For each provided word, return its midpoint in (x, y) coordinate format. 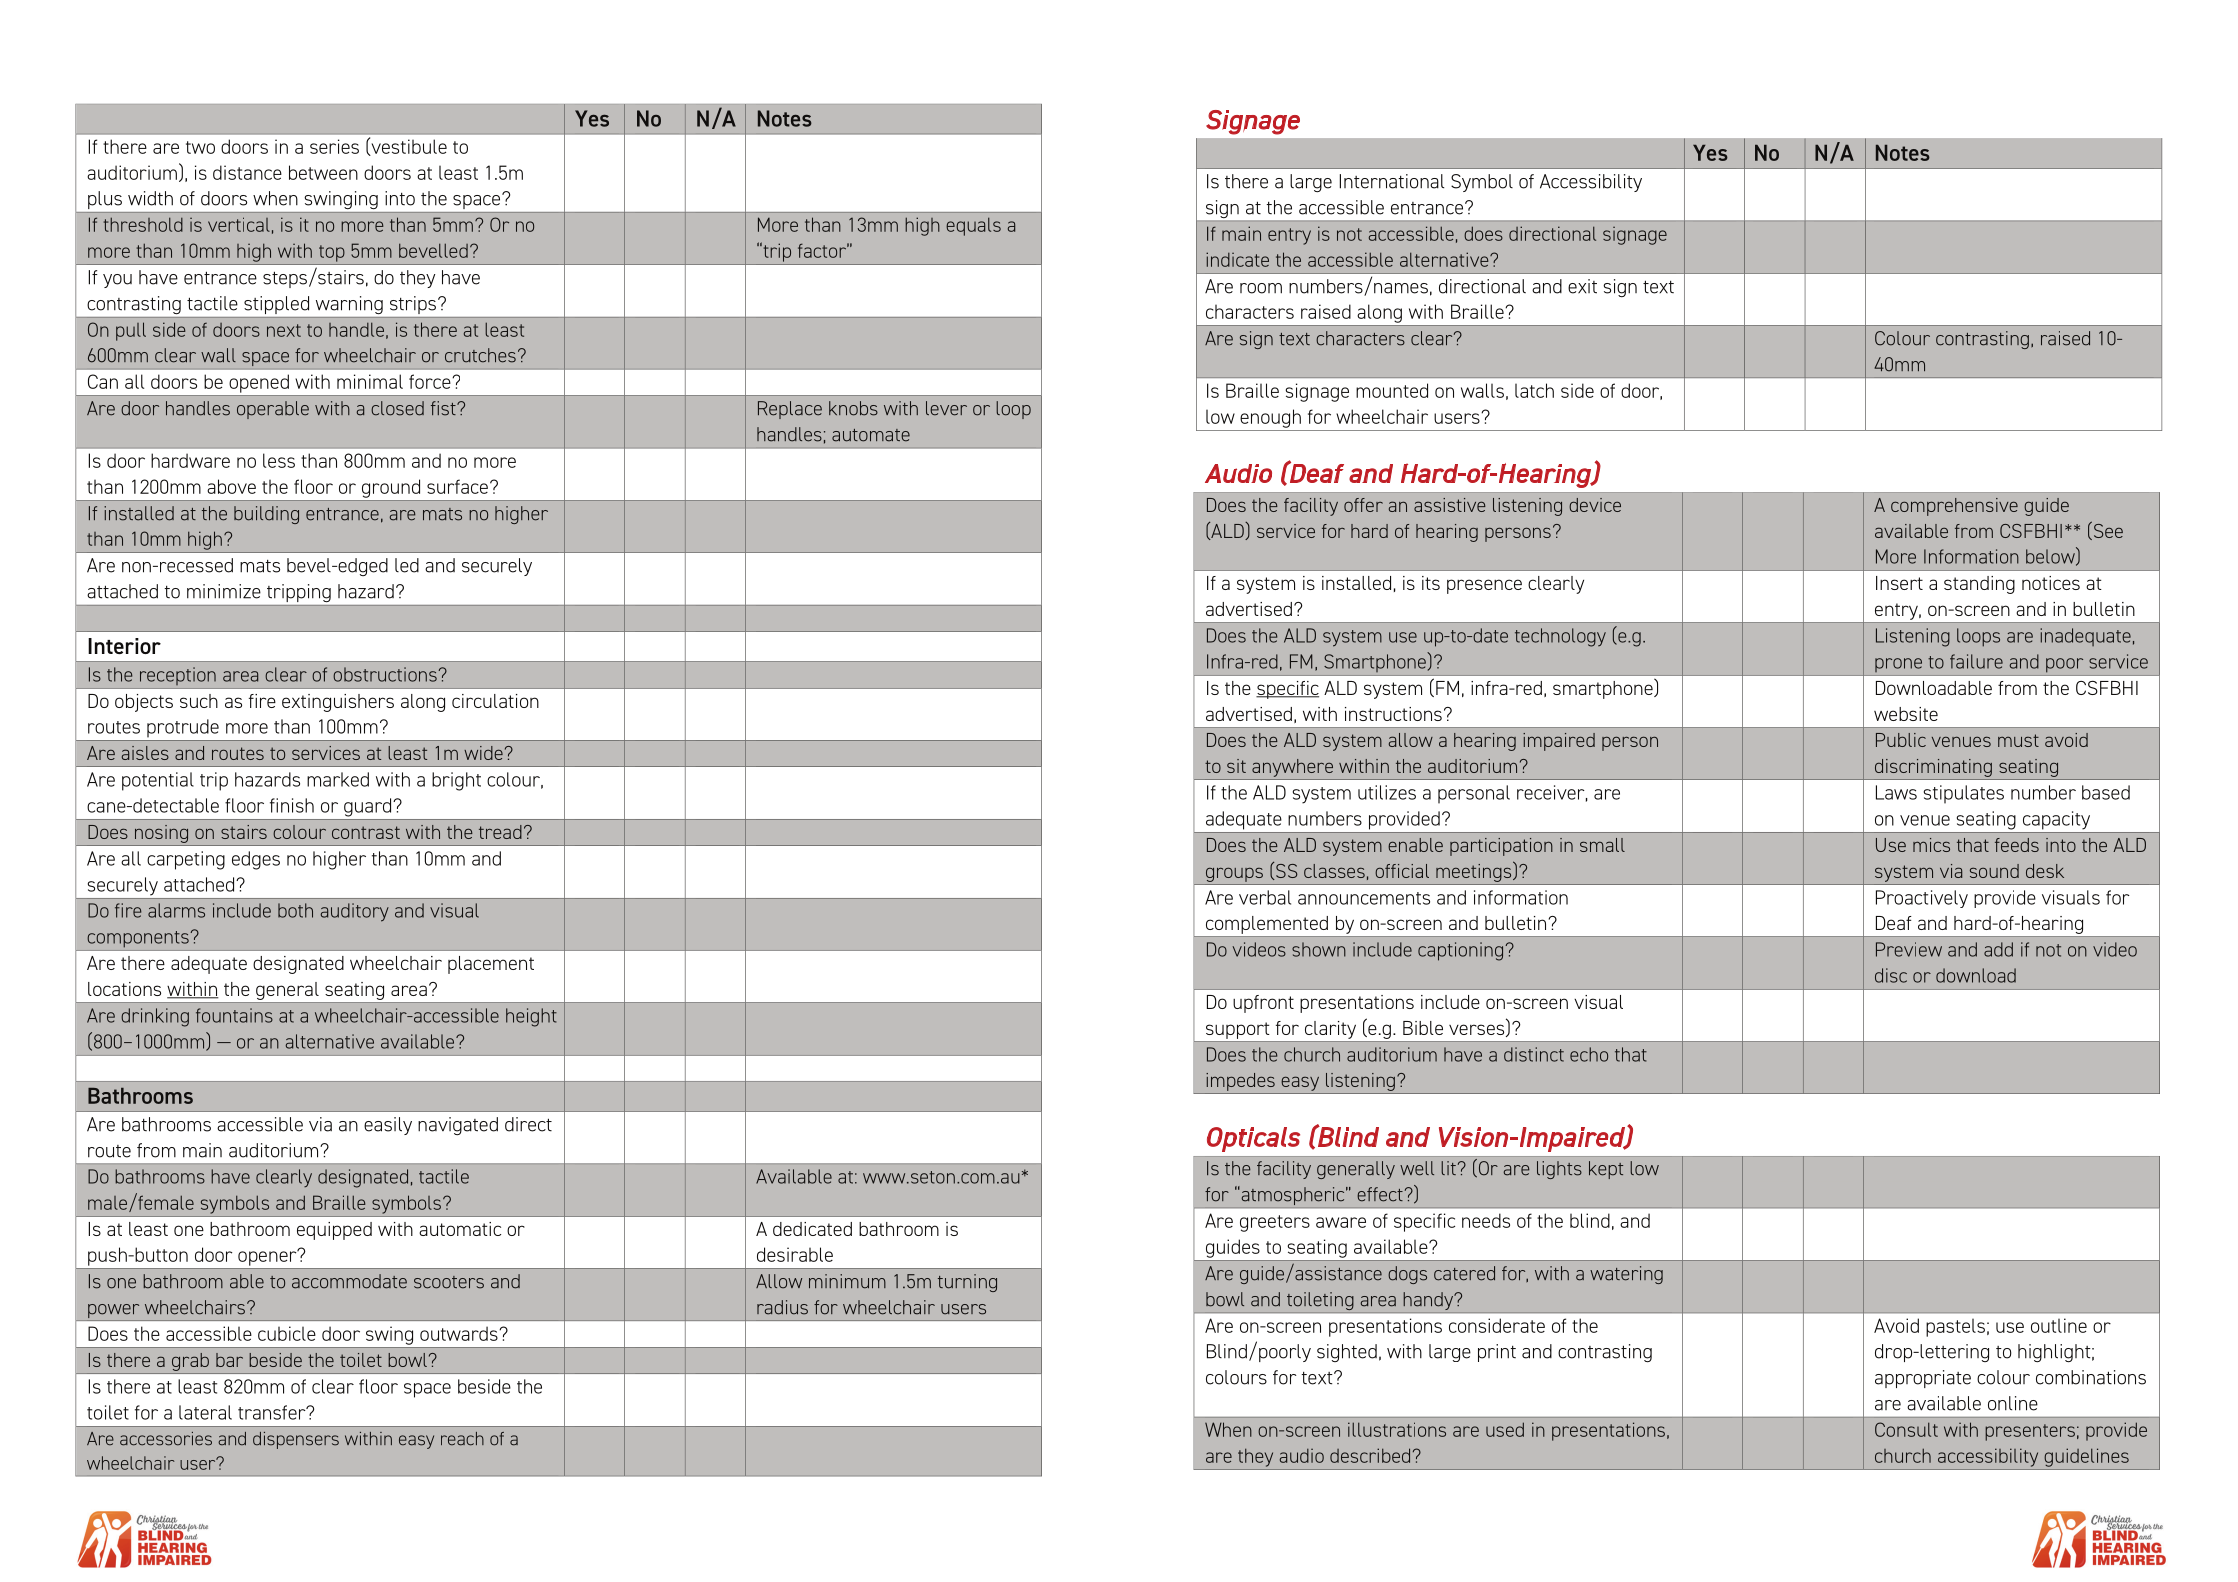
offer (1363, 505)
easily (388, 1126)
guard (367, 807)
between (323, 172)
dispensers (296, 1440)
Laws (1896, 792)
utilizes (1387, 792)
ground (391, 488)
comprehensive (1954, 507)
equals (973, 226)
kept (1606, 1170)
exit (1582, 286)
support (1237, 1030)
